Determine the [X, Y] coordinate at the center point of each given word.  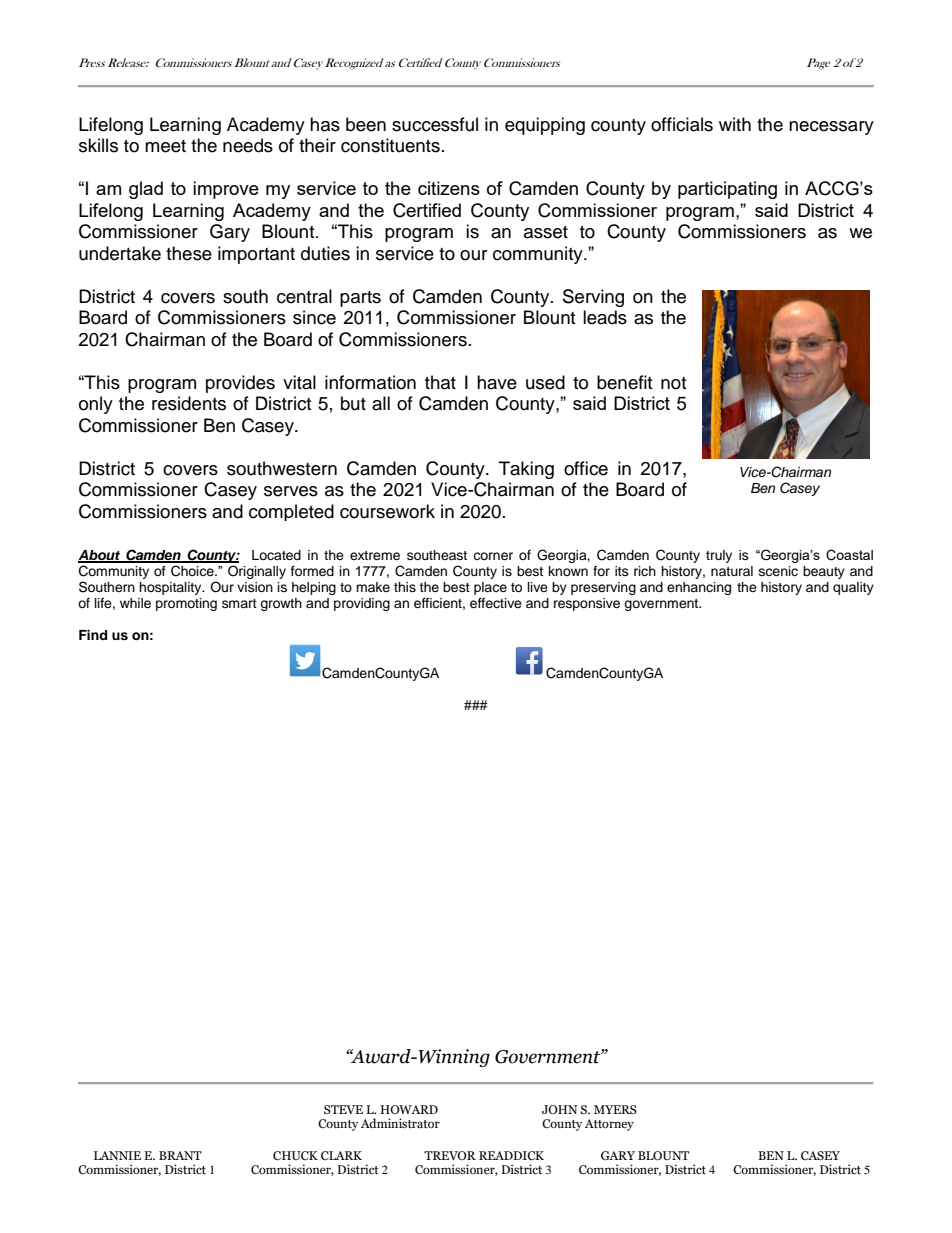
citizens [449, 188]
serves [291, 491]
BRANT [180, 1155]
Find [93, 635]
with [735, 124]
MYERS [615, 1109]
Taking [526, 470]
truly [719, 556]
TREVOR [450, 1155]
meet [165, 146]
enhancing [699, 588]
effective [496, 603]
